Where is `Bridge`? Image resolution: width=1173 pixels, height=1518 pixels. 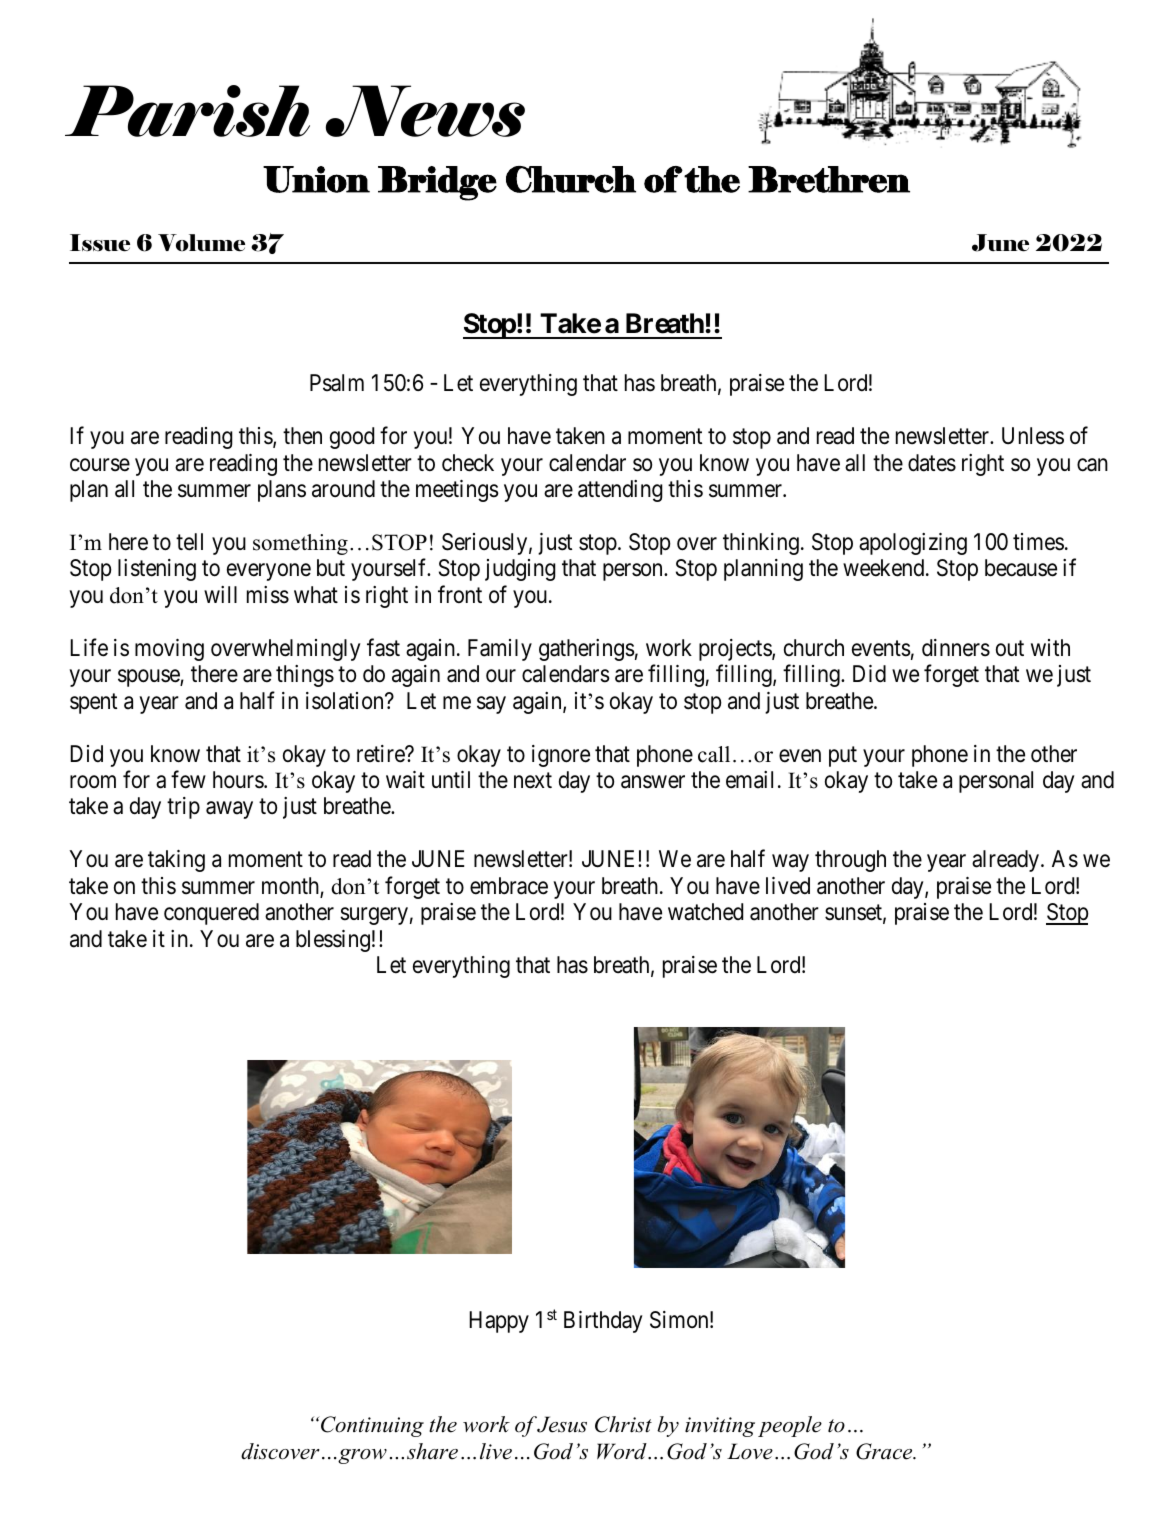 Bridge is located at coordinates (437, 183).
